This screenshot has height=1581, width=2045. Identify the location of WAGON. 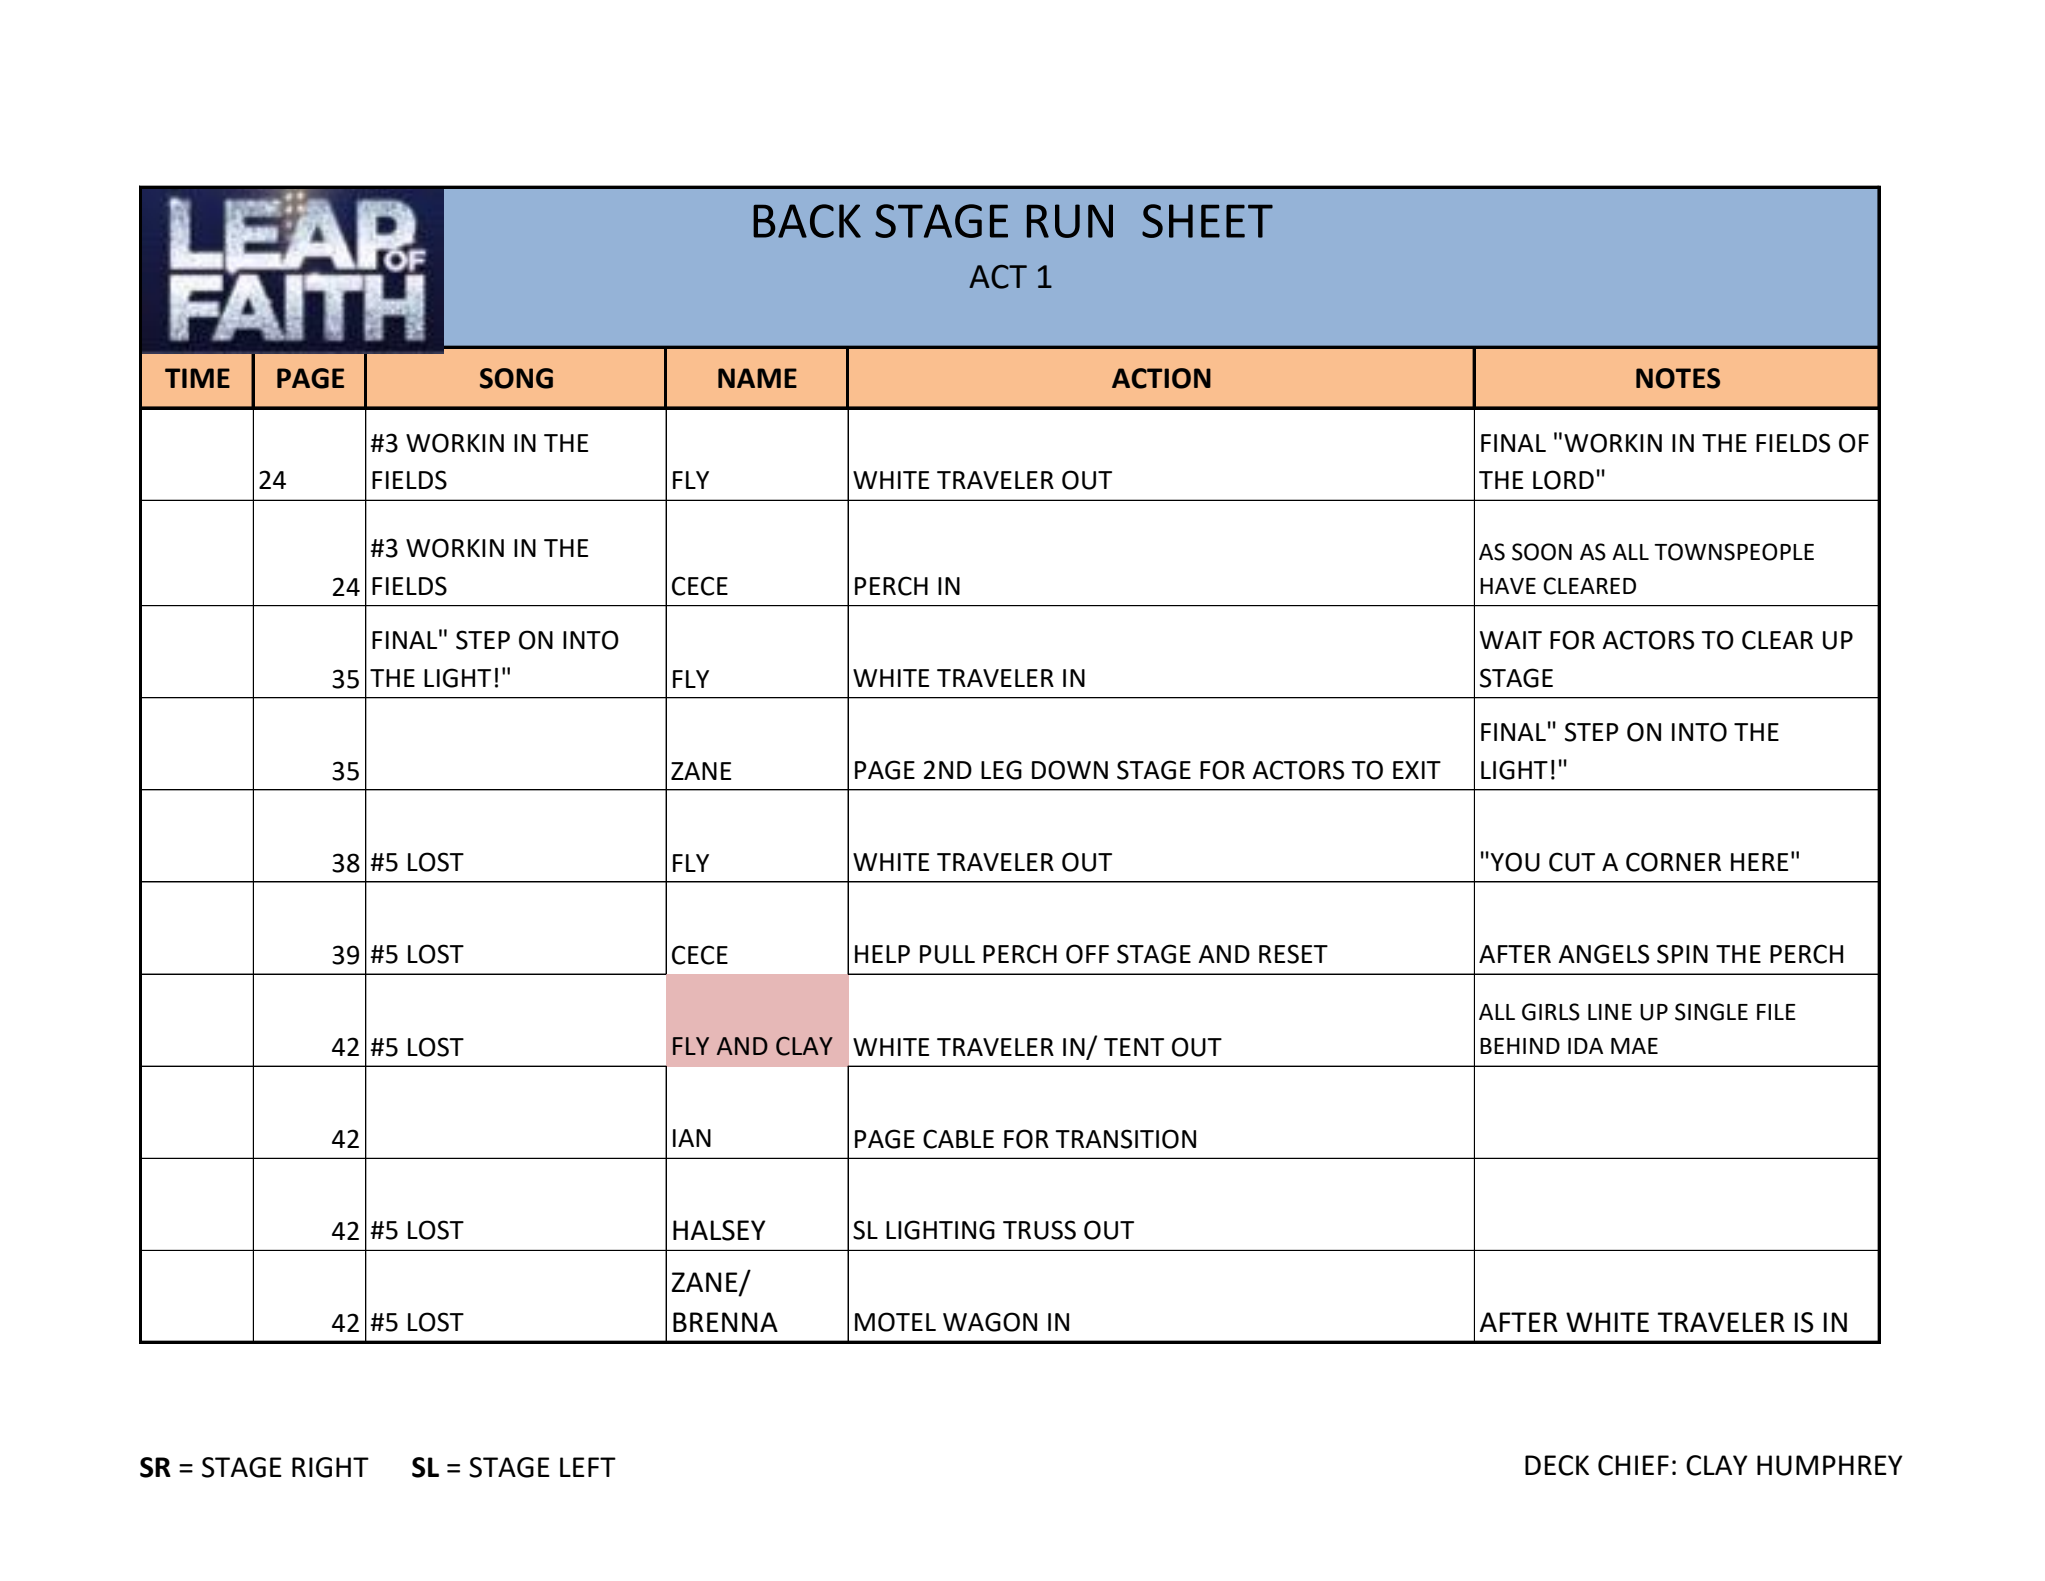
(990, 1322).
